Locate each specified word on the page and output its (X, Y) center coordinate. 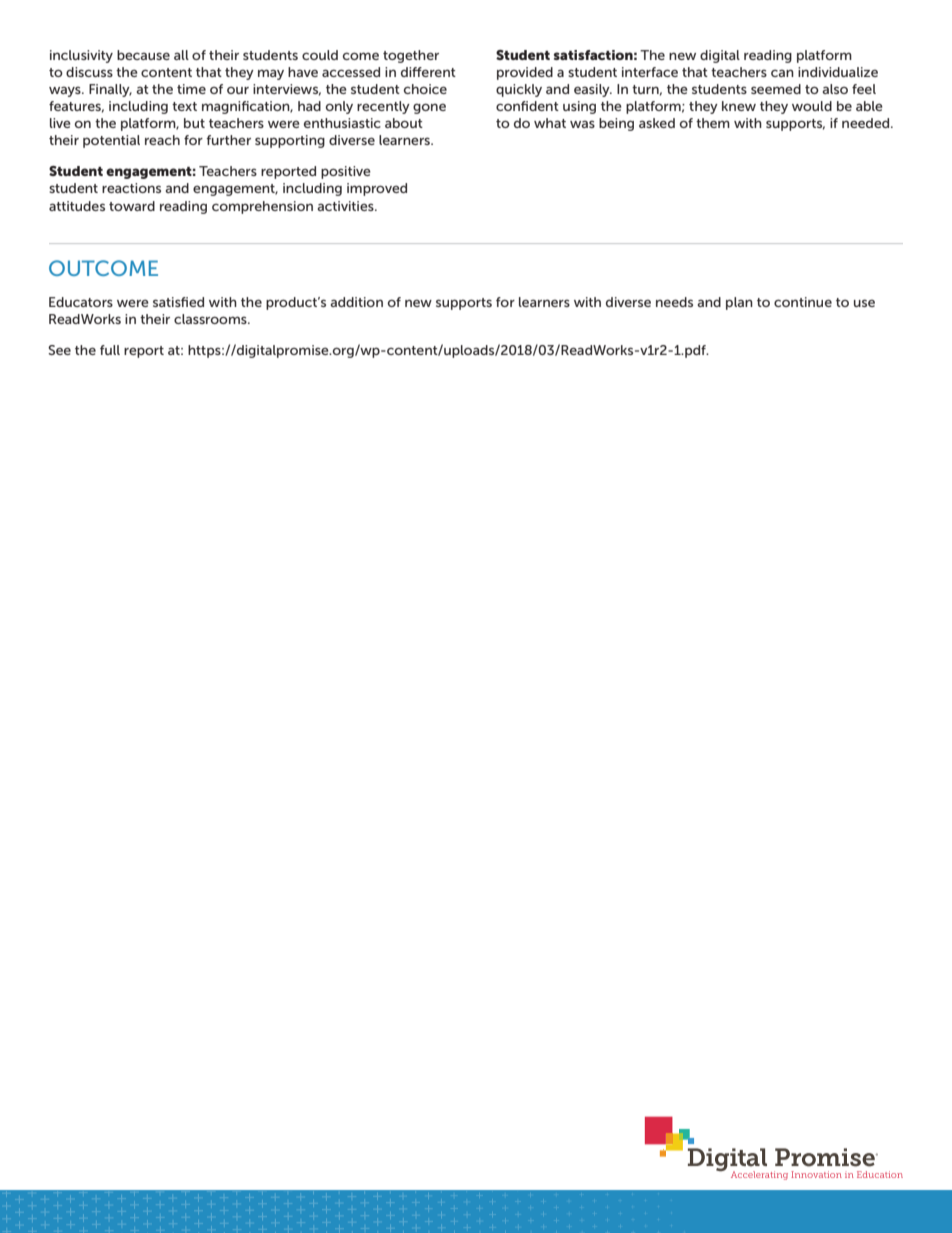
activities (346, 206)
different (428, 72)
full (110, 350)
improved (377, 189)
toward (132, 206)
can (782, 73)
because (143, 55)
